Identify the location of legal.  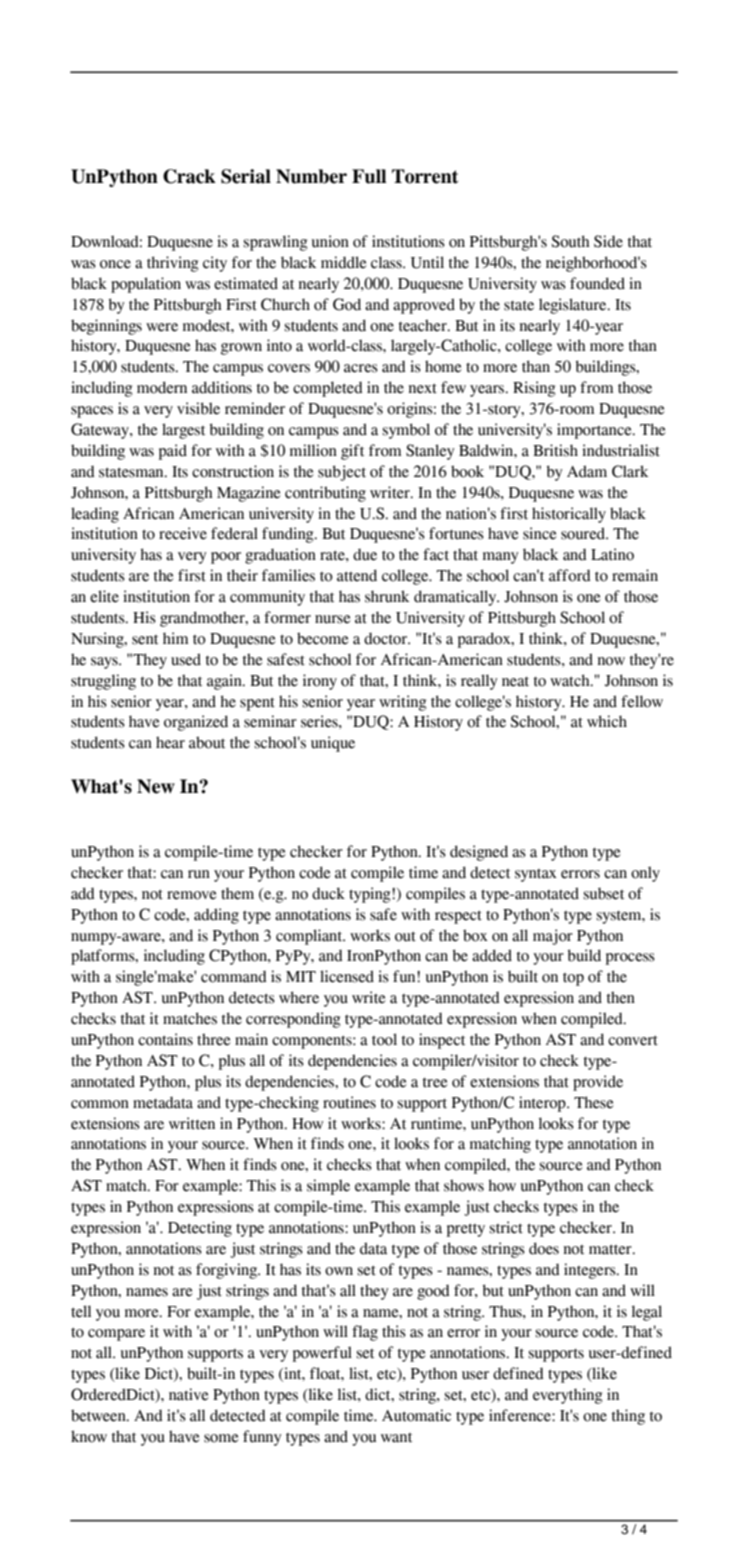
(647, 1313).
